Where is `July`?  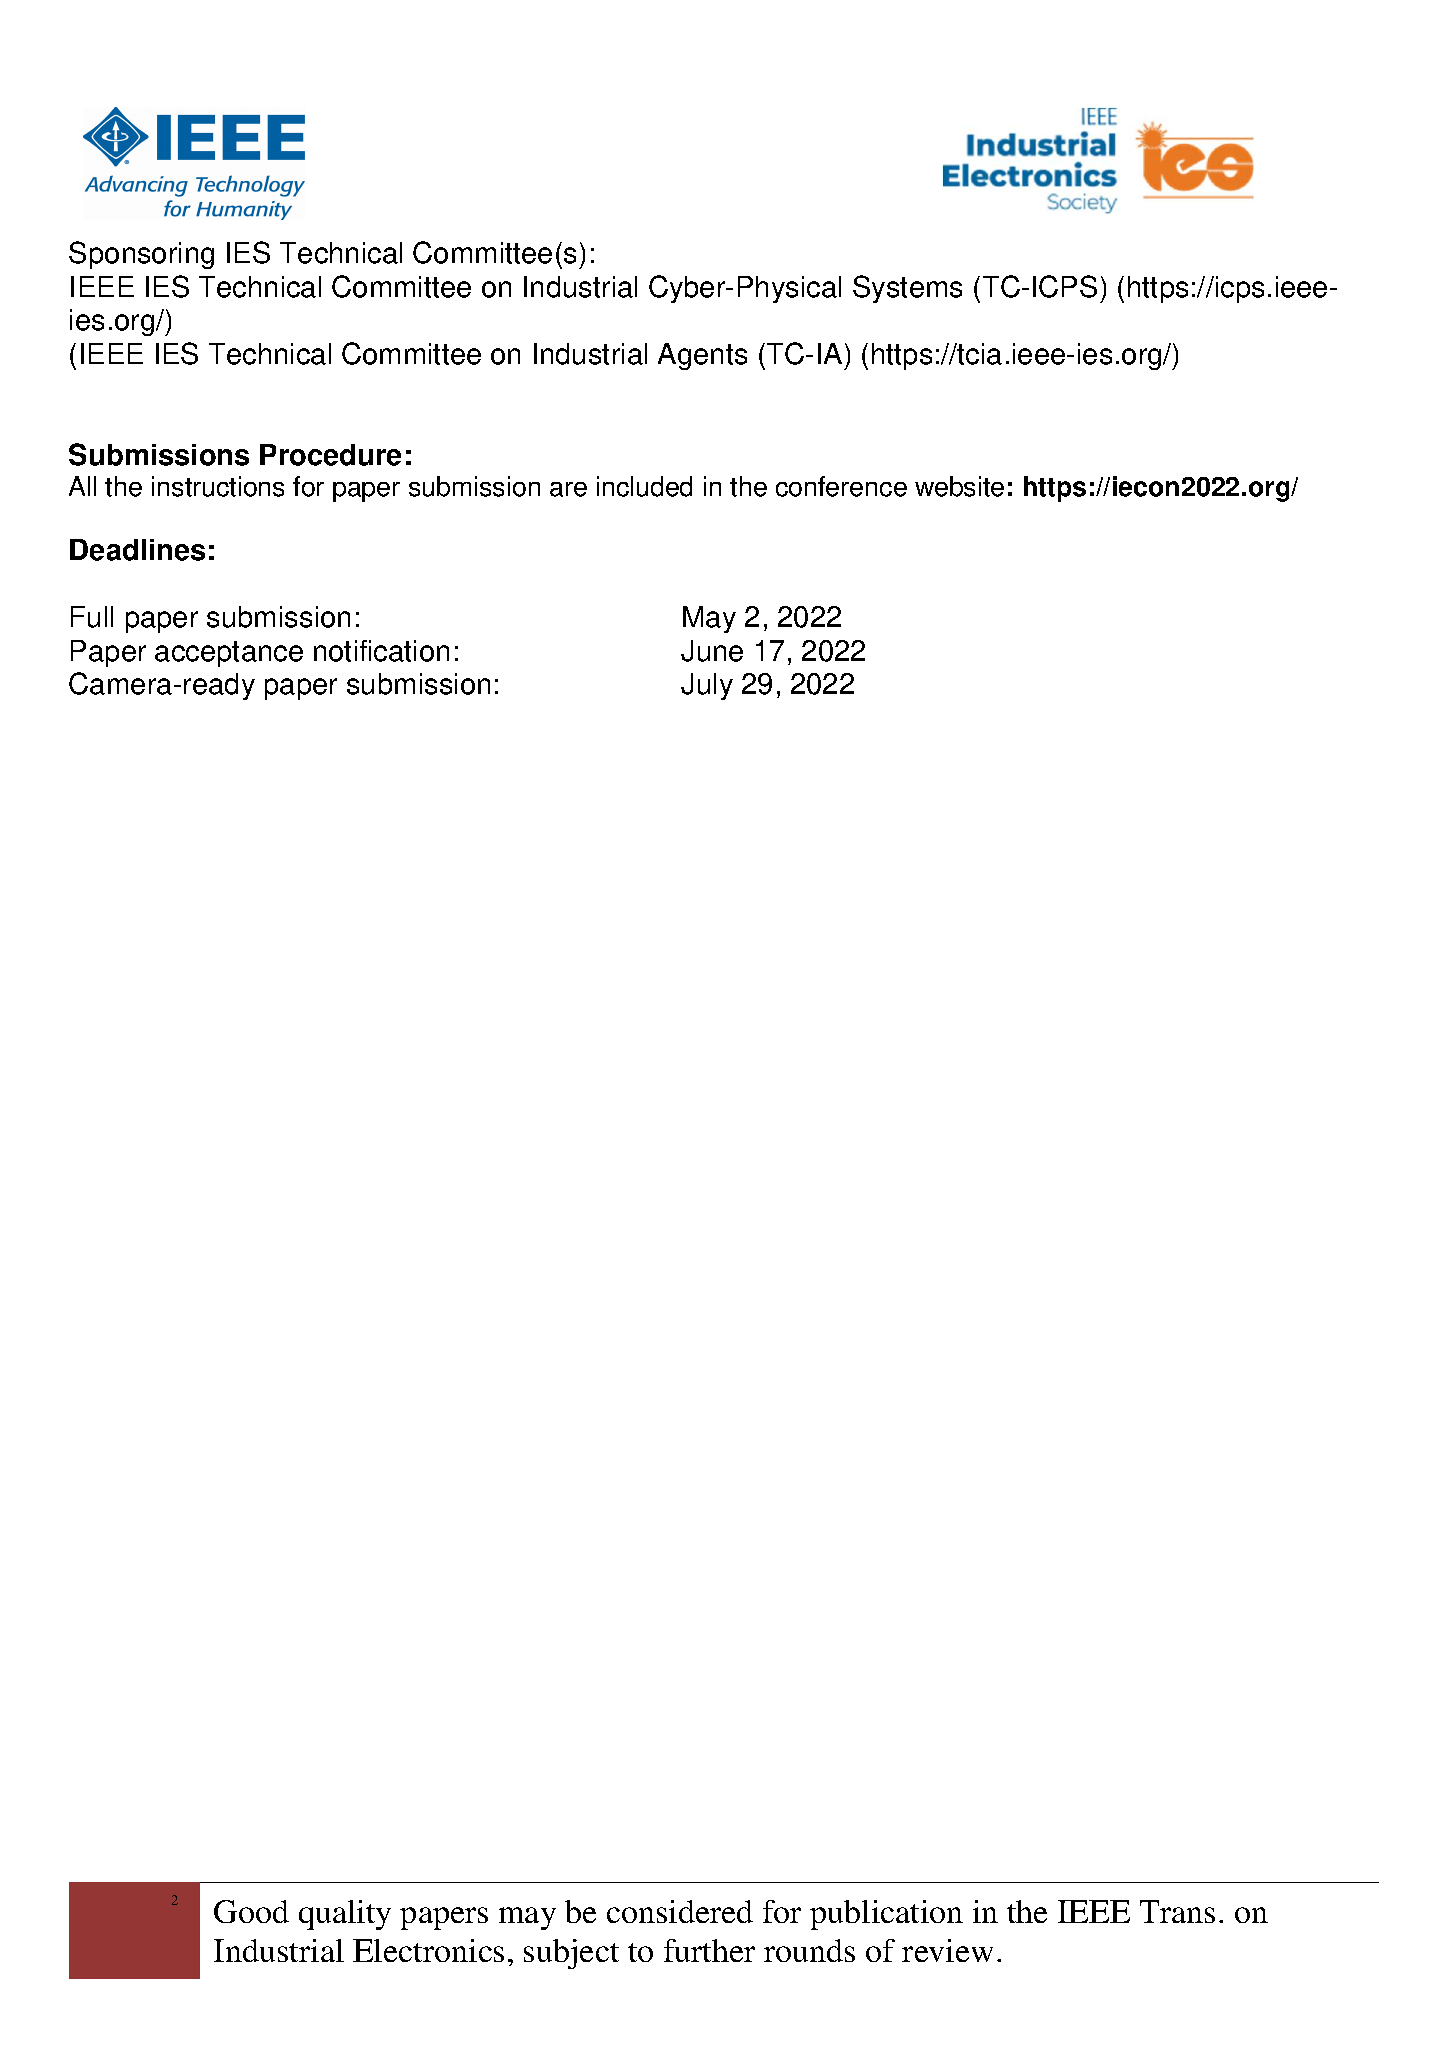
July is located at coordinates (707, 686).
